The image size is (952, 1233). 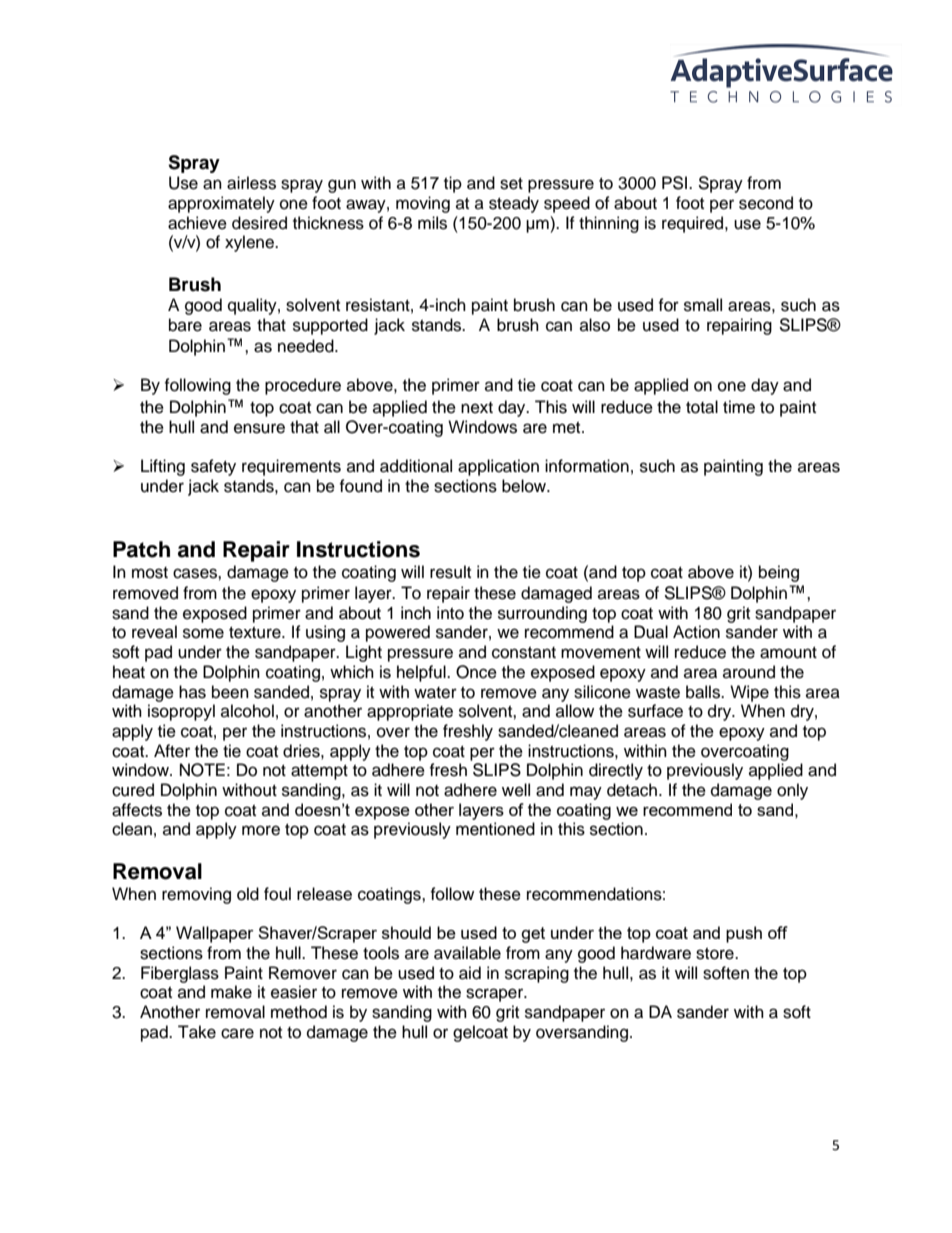 I want to click on aid, so click(x=470, y=973).
